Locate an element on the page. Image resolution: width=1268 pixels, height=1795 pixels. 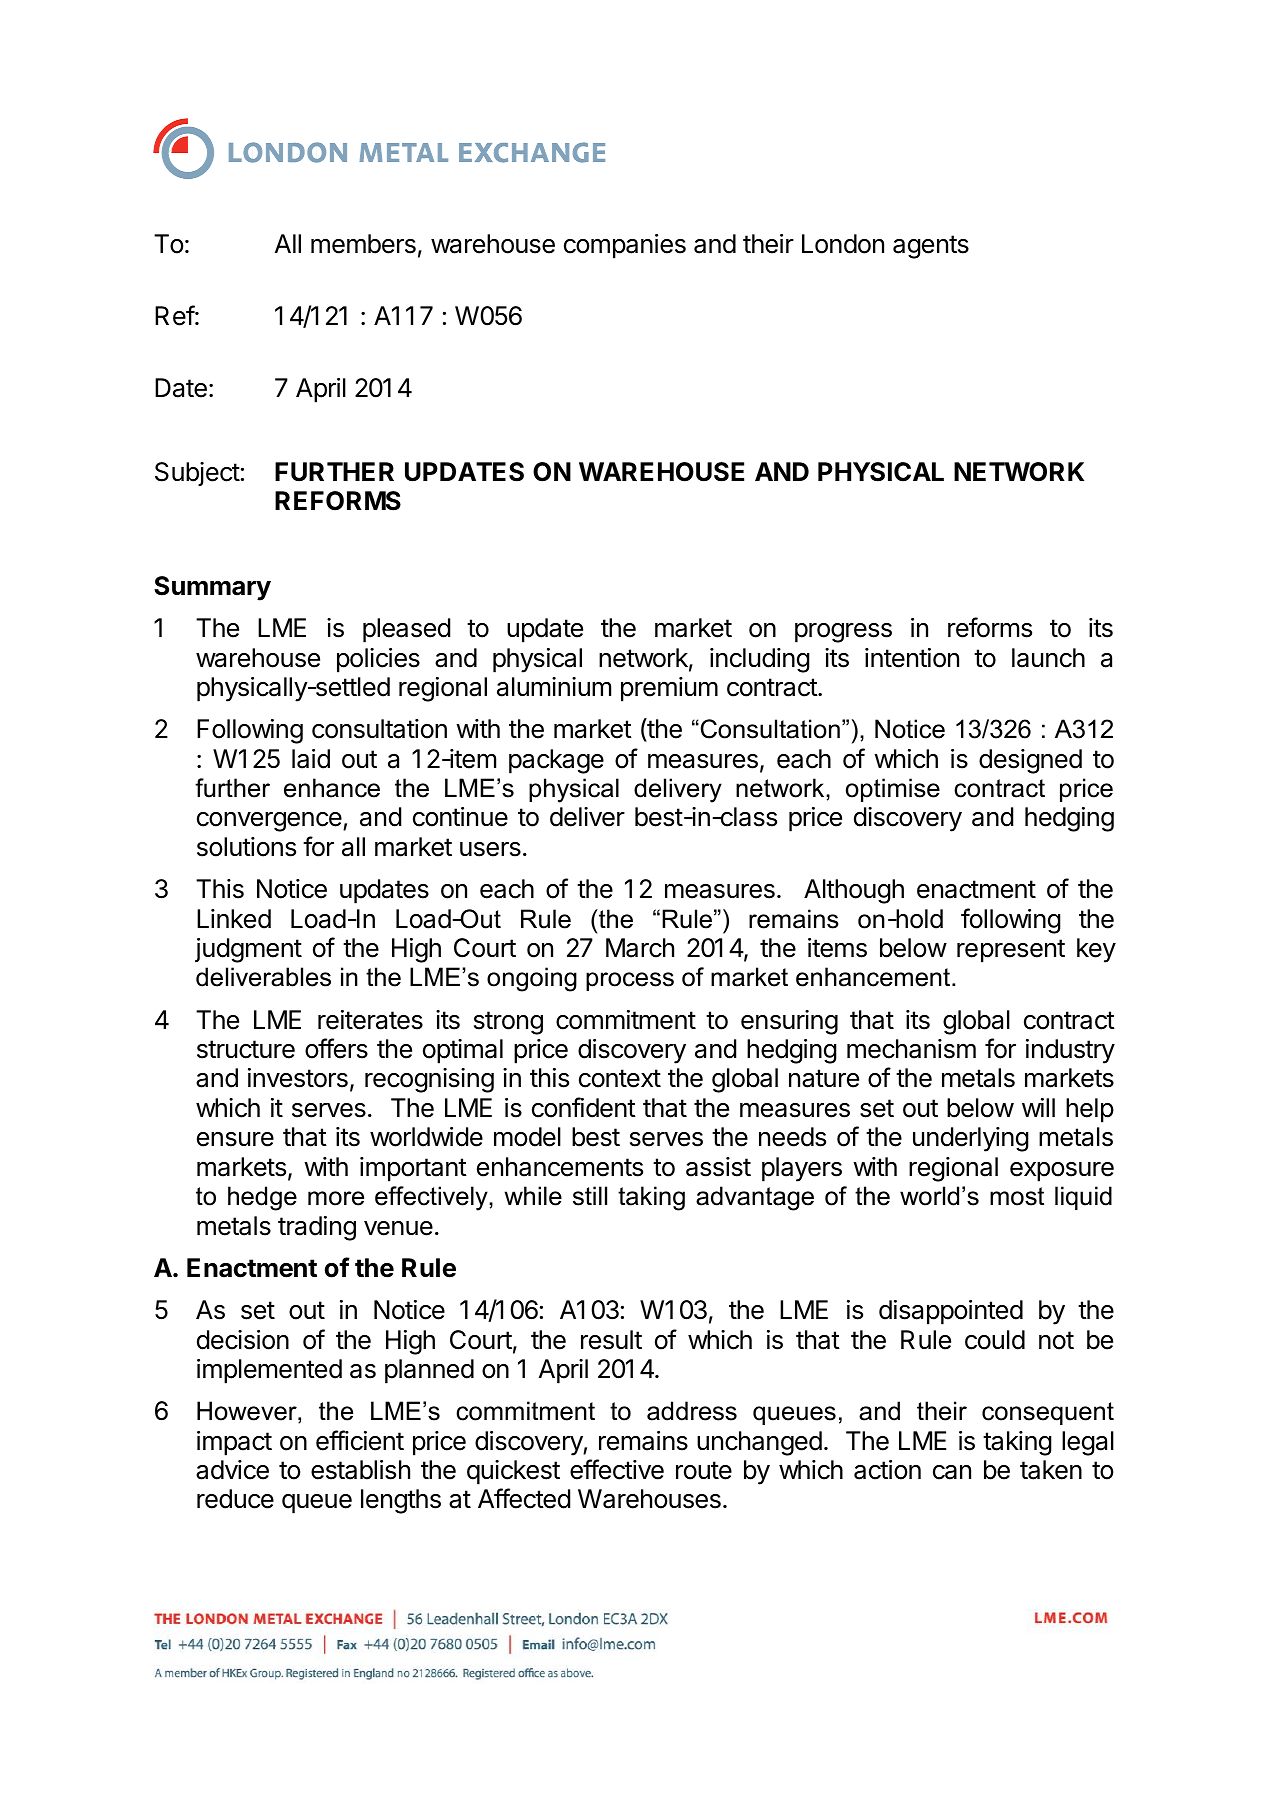
members is located at coordinates (363, 244).
